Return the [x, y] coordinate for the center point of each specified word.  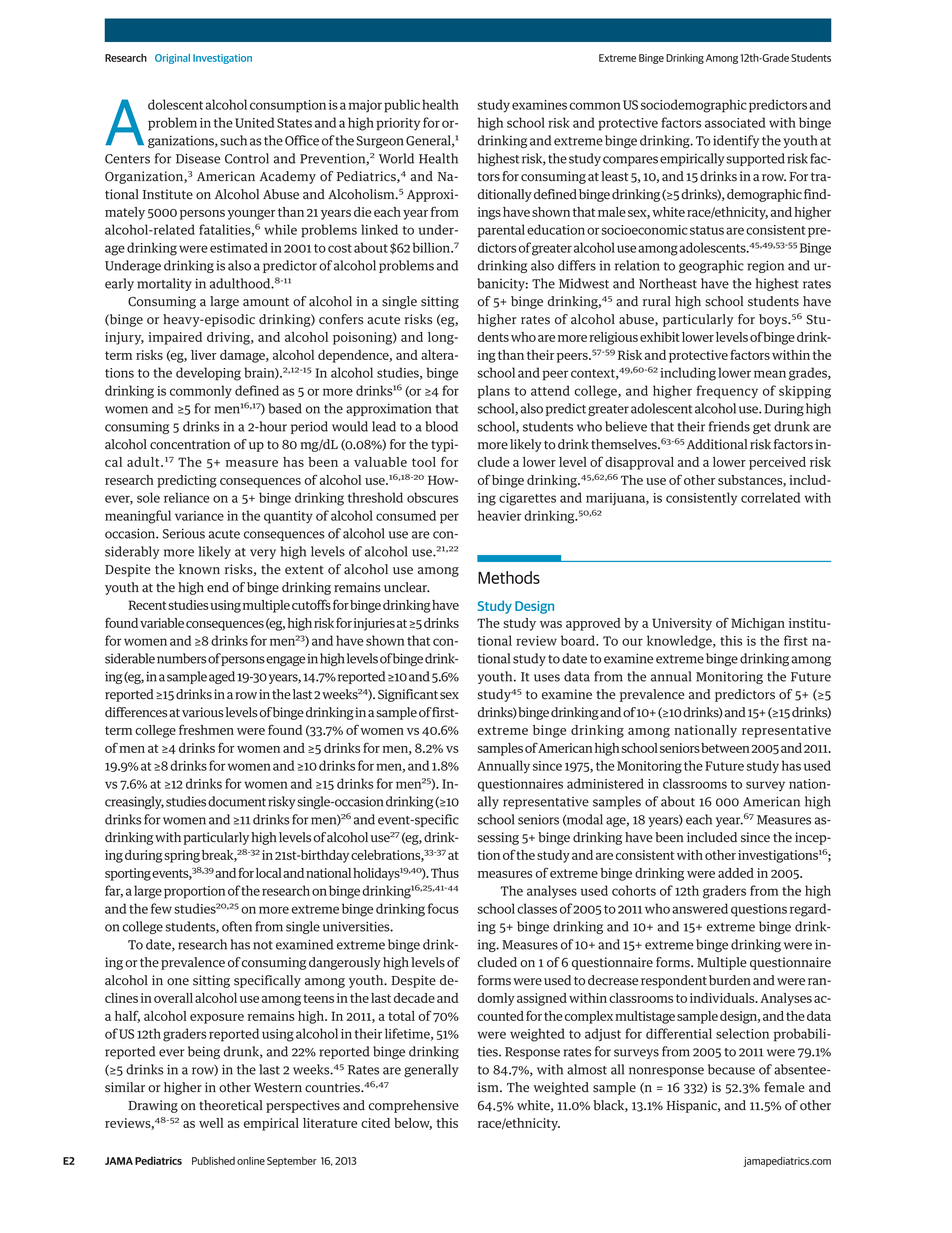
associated [735, 122]
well [211, 1123]
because [731, 1069]
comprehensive [413, 1106]
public [402, 106]
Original [172, 59]
